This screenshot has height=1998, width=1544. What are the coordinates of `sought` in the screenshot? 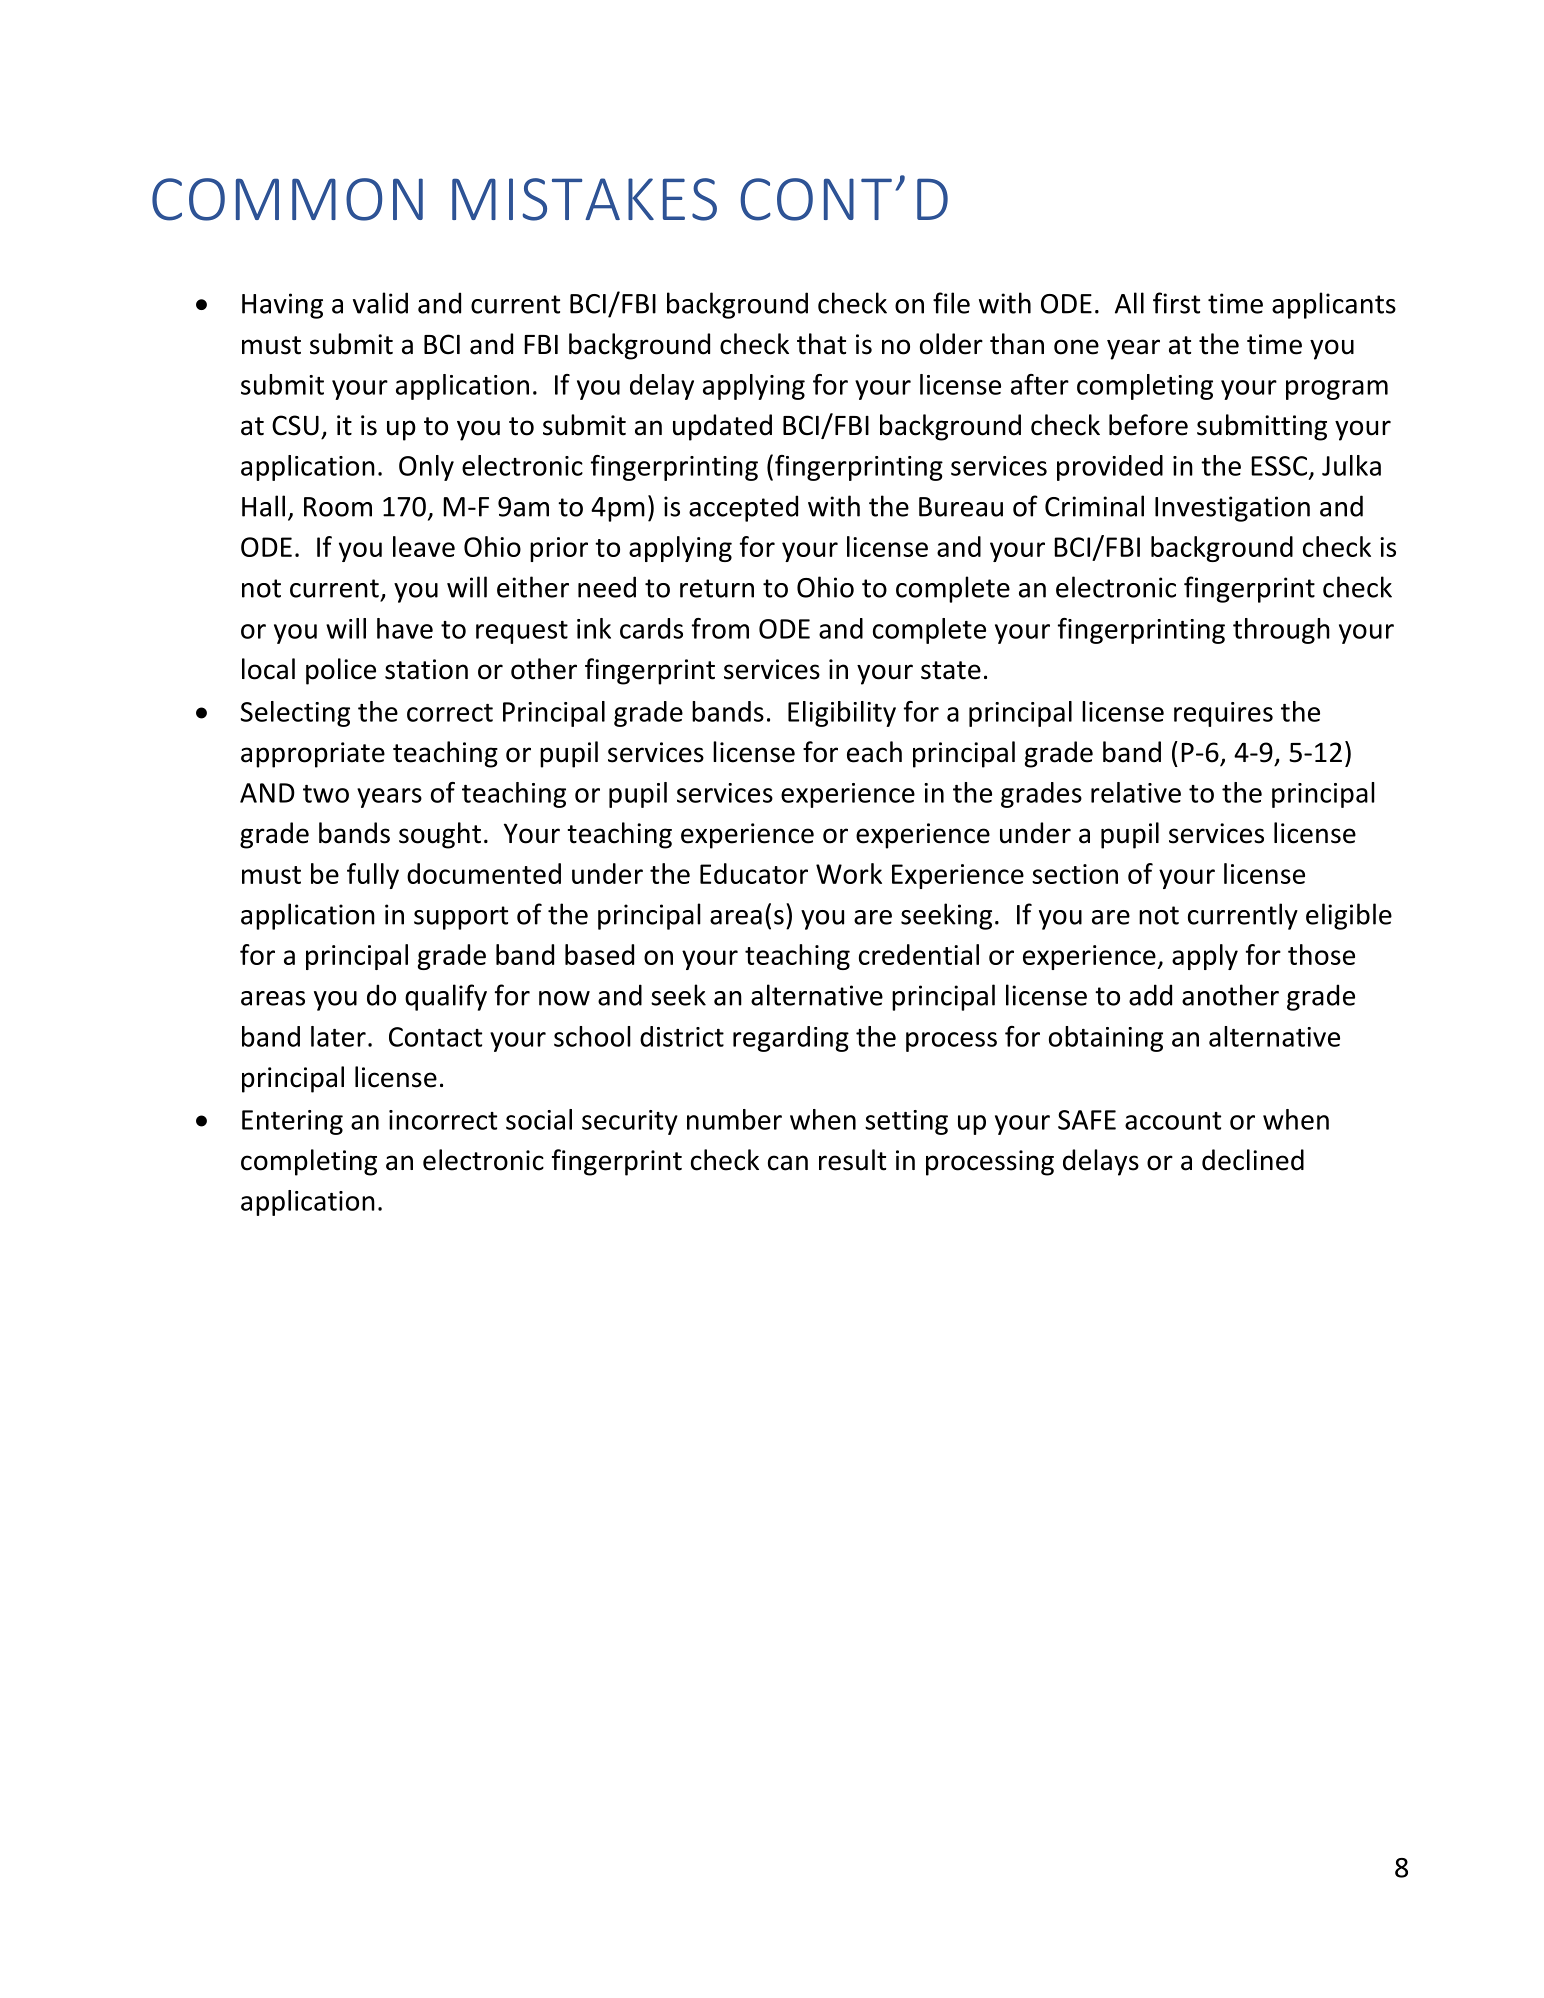 It's located at (440, 835).
